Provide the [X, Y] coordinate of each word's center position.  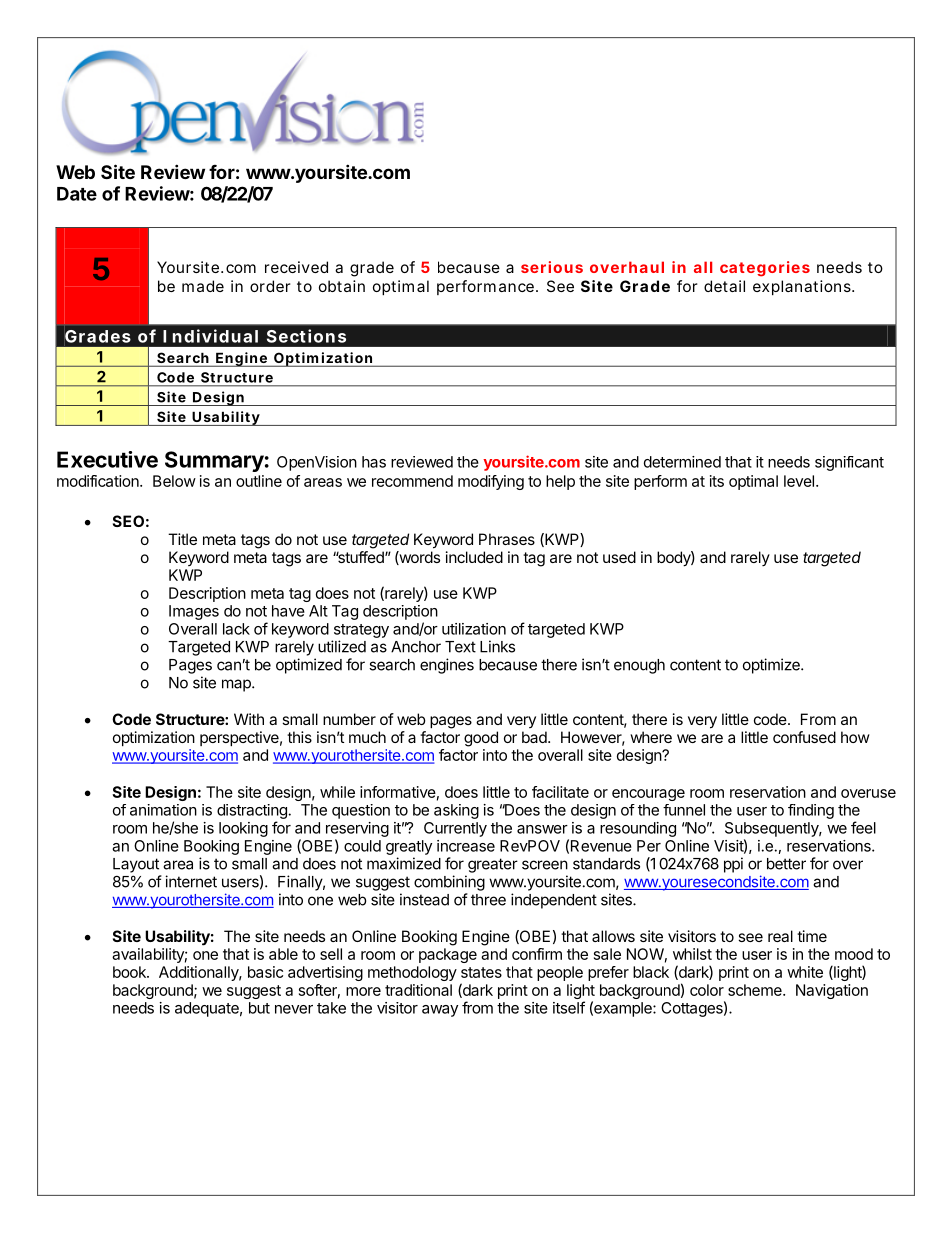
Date [77, 194]
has [374, 462]
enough [639, 666]
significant [849, 463]
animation [163, 810]
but [259, 1008]
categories [765, 269]
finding [811, 811]
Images [194, 612]
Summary [214, 461]
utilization [474, 629]
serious [552, 267]
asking [456, 811]
